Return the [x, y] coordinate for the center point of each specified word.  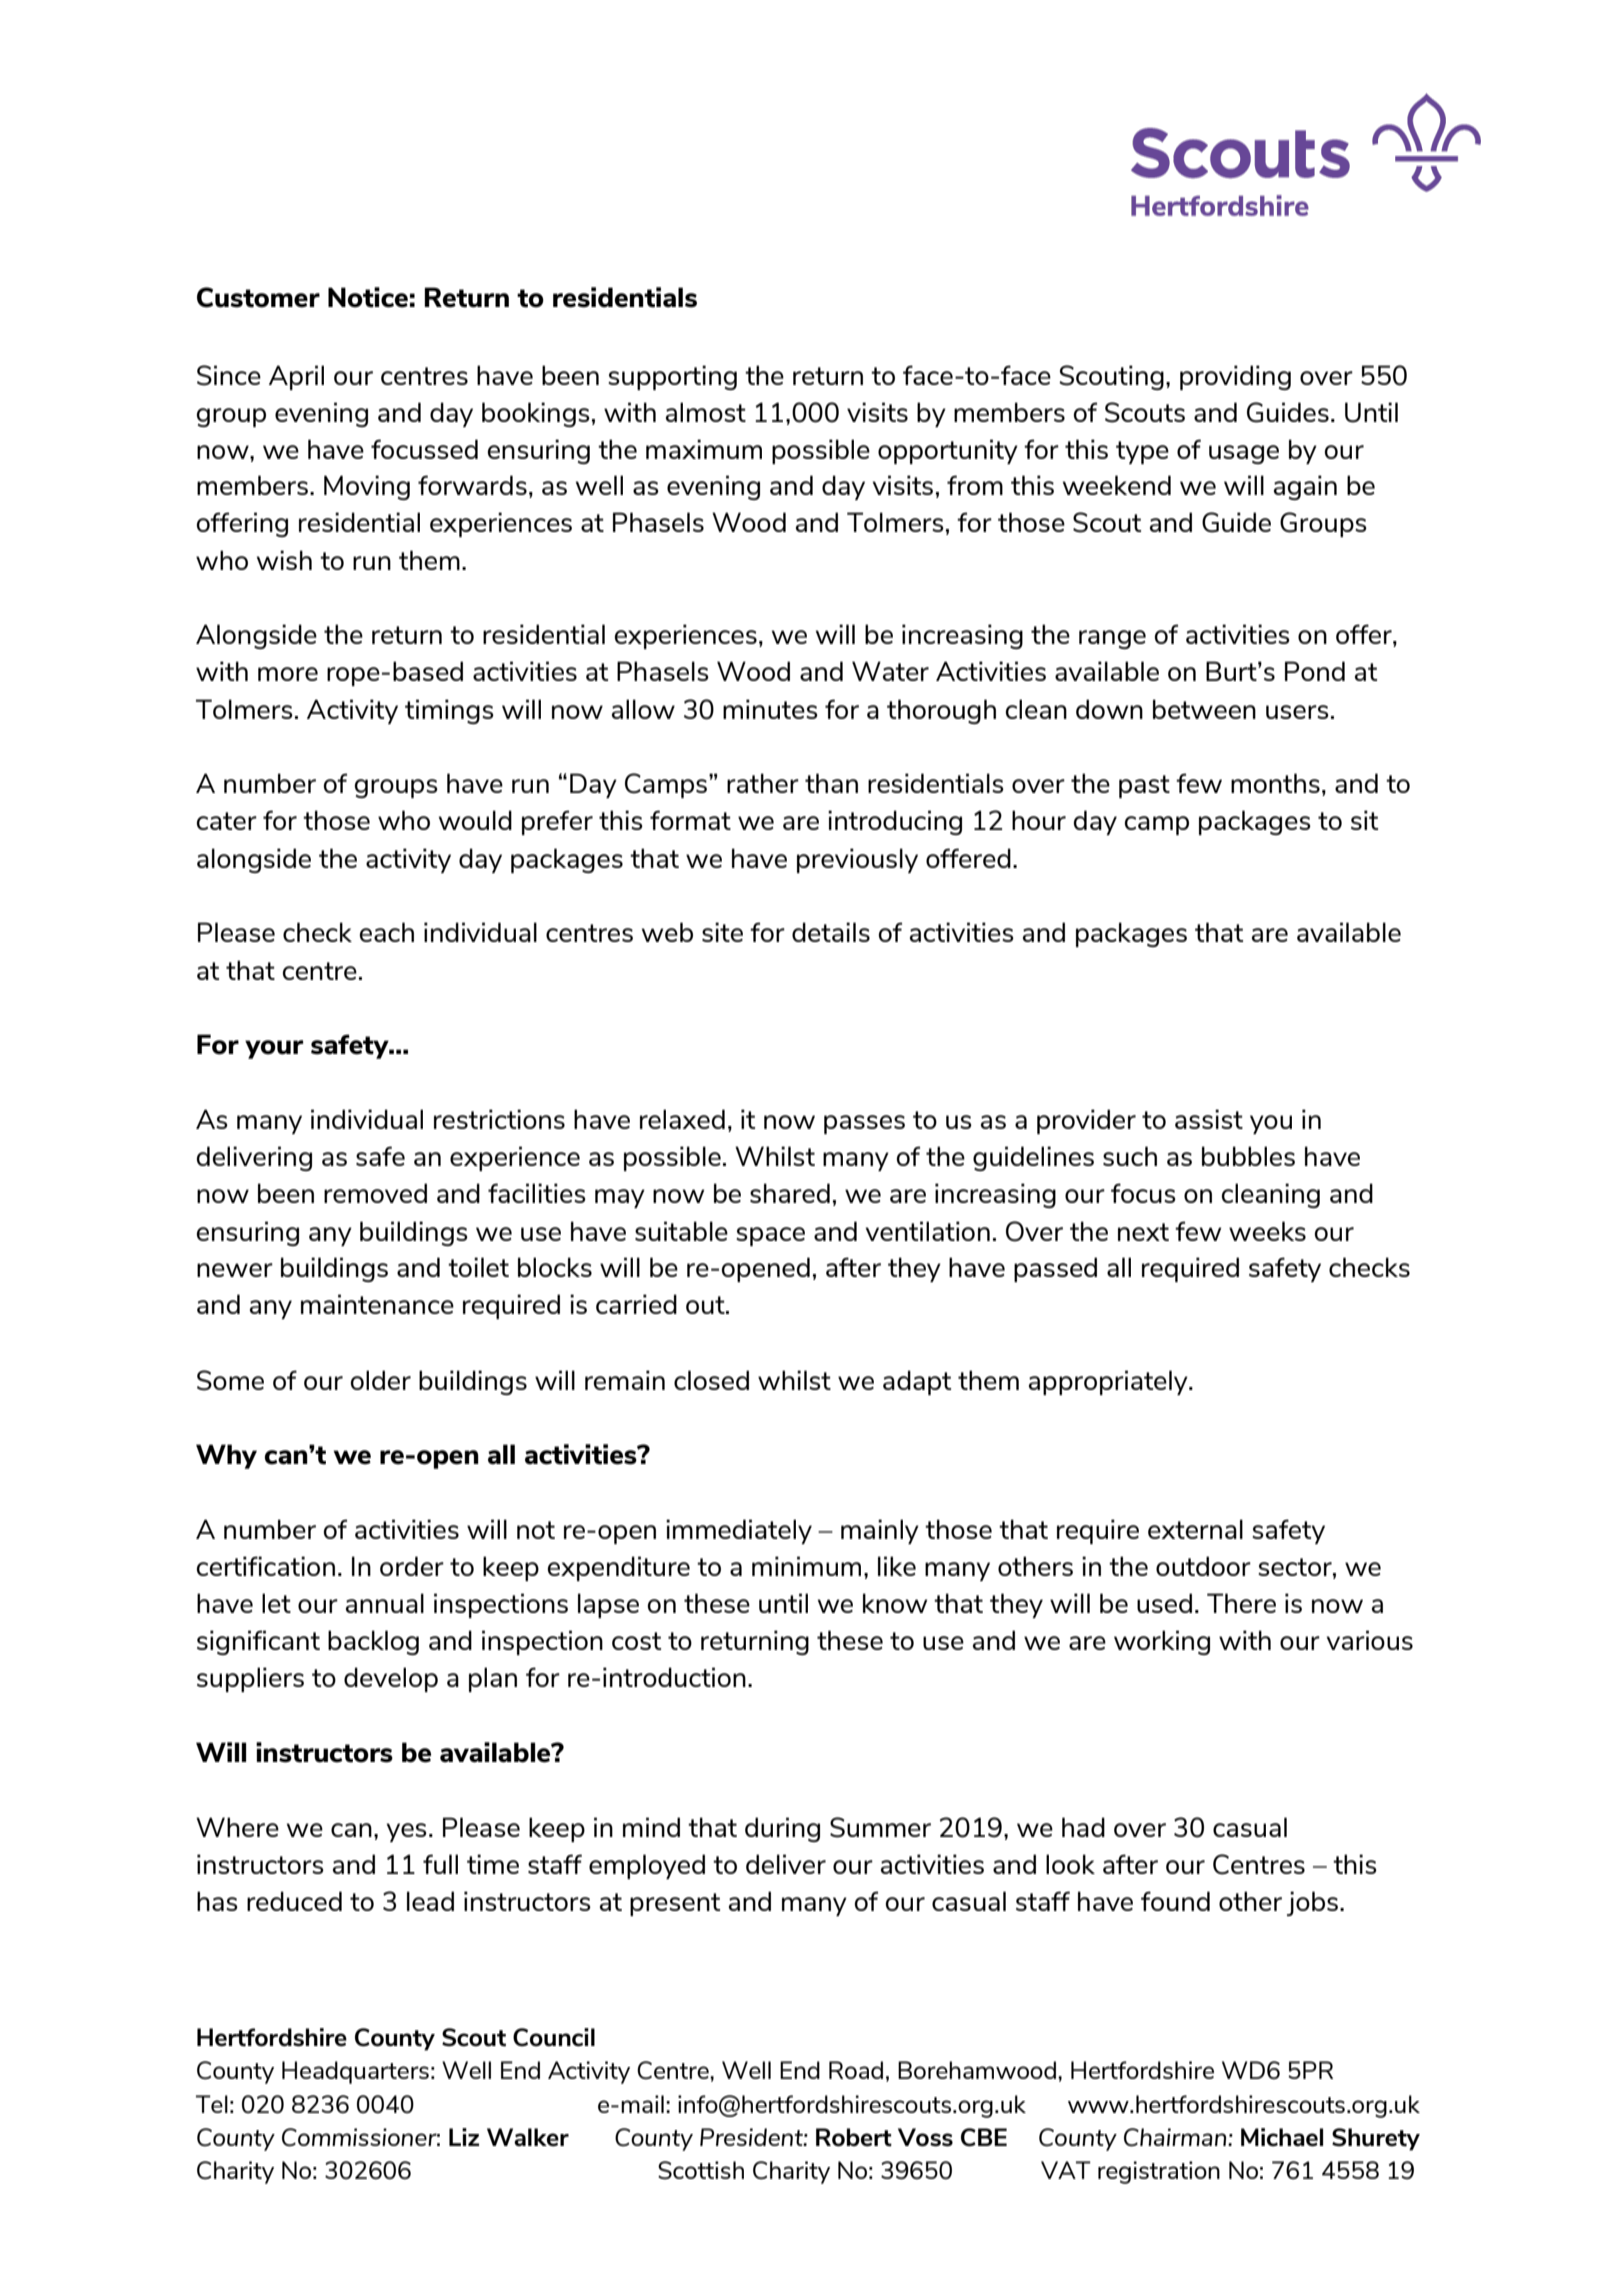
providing [1235, 377]
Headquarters [355, 2072]
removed [375, 1193]
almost [706, 412]
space [770, 1236]
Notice [368, 297]
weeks [1267, 1231]
